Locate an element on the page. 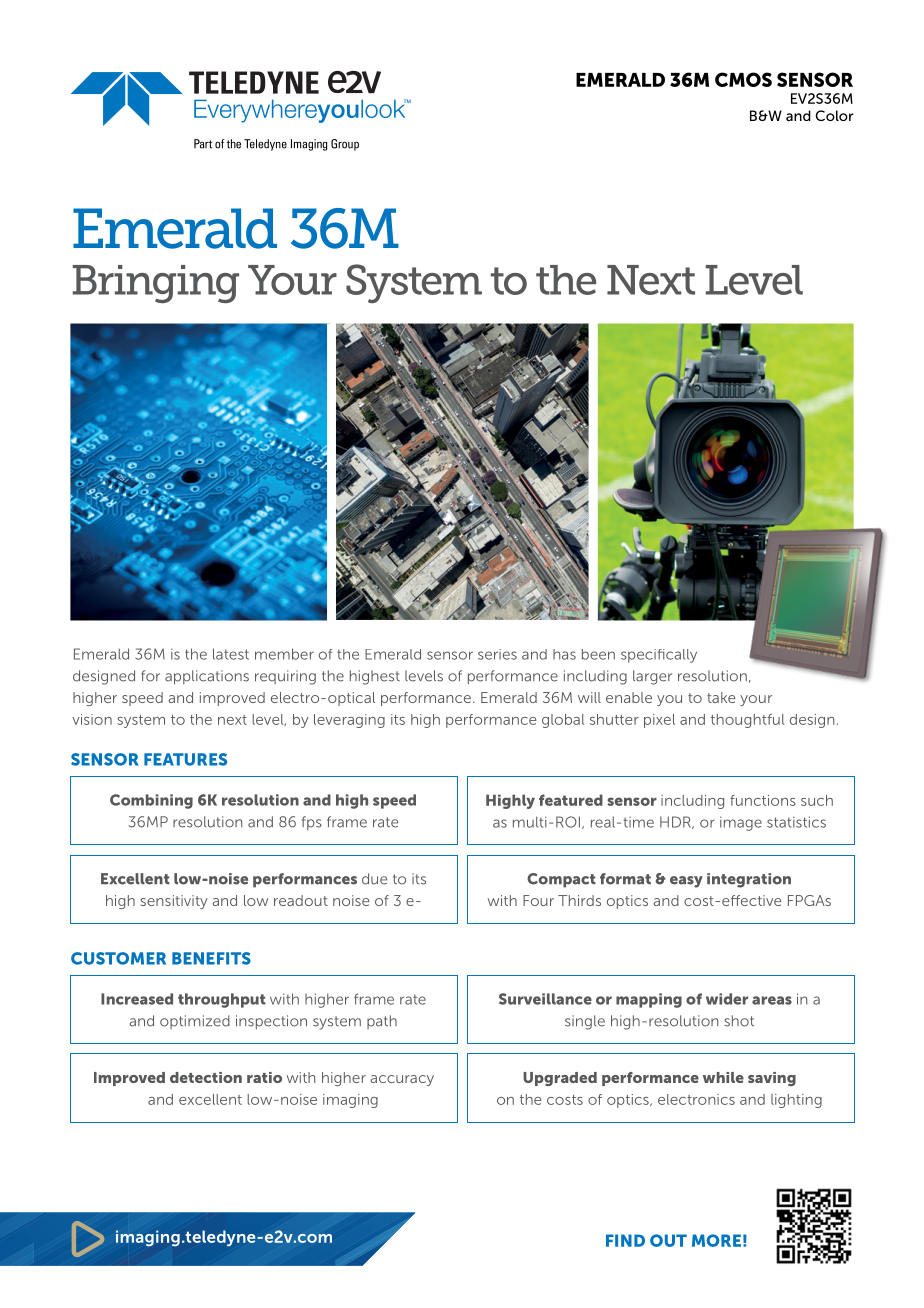 Image resolution: width=924 pixels, height=1308 pixels. take is located at coordinates (721, 697).
